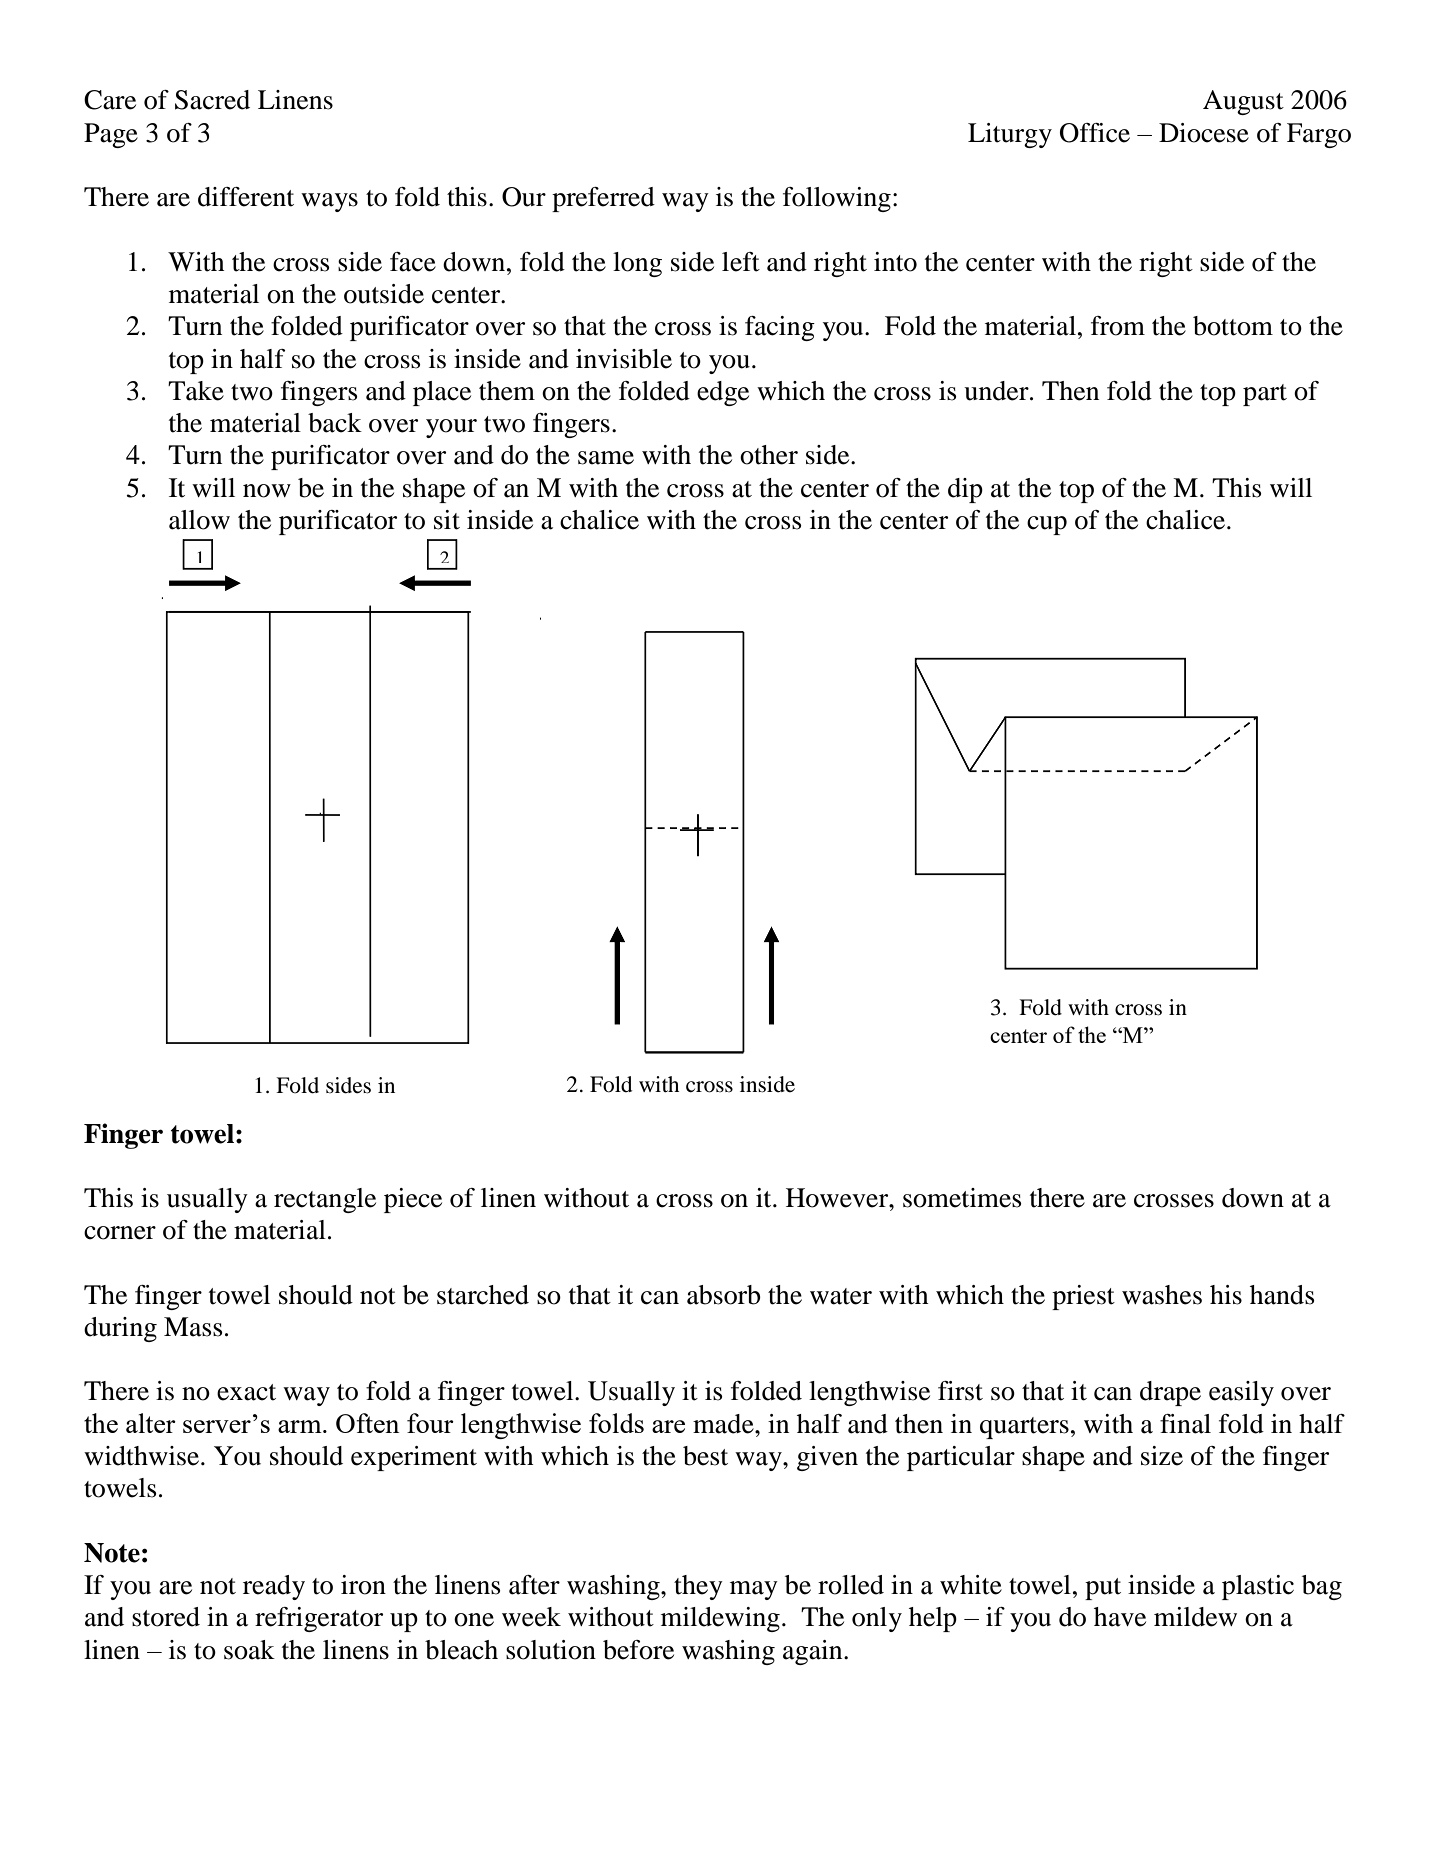 Image resolution: width=1431 pixels, height=1852 pixels. Describe the element at coordinates (1047, 525) in the image. I see `cup` at that location.
